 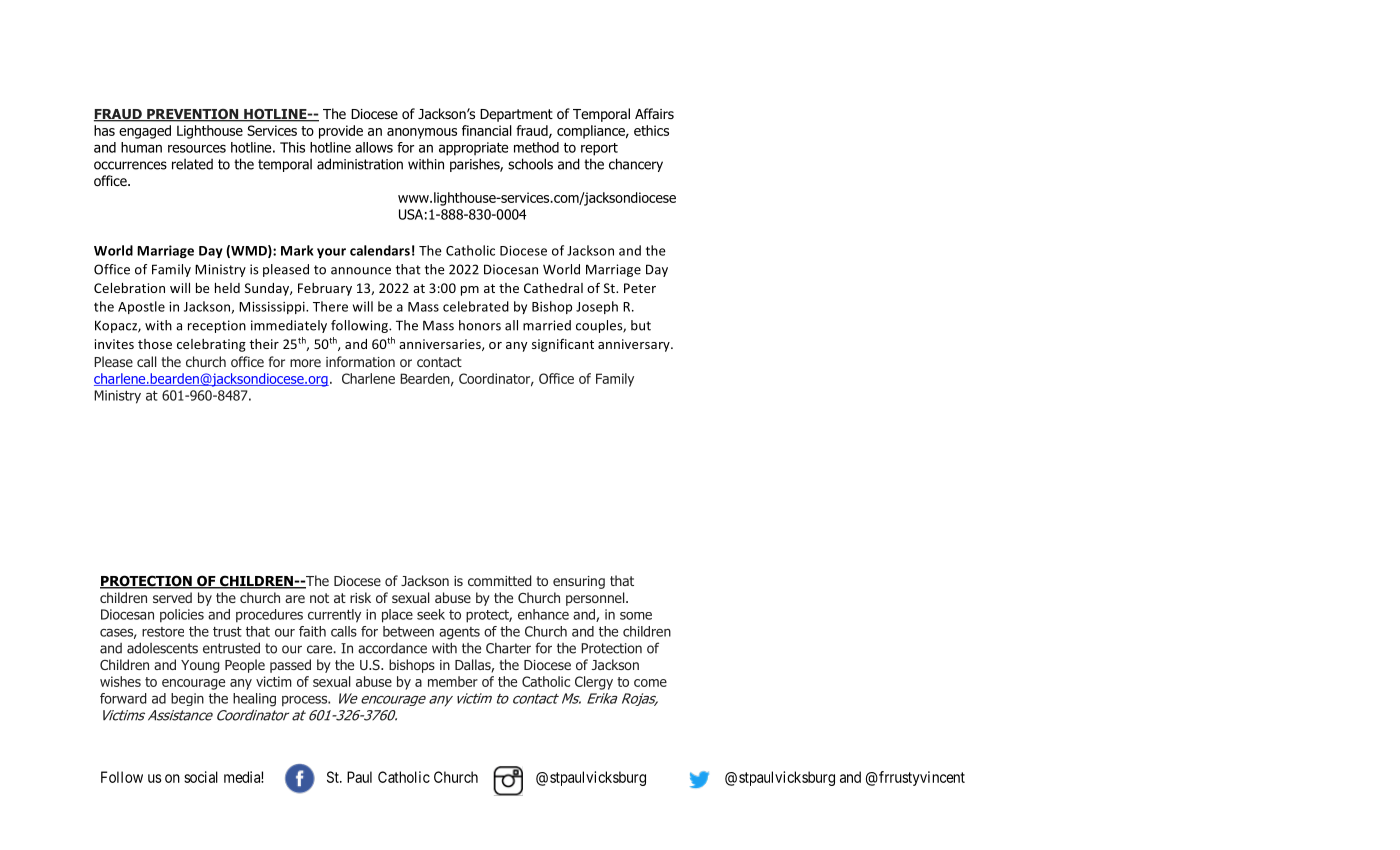 I want to click on risk, so click(x=360, y=597).
